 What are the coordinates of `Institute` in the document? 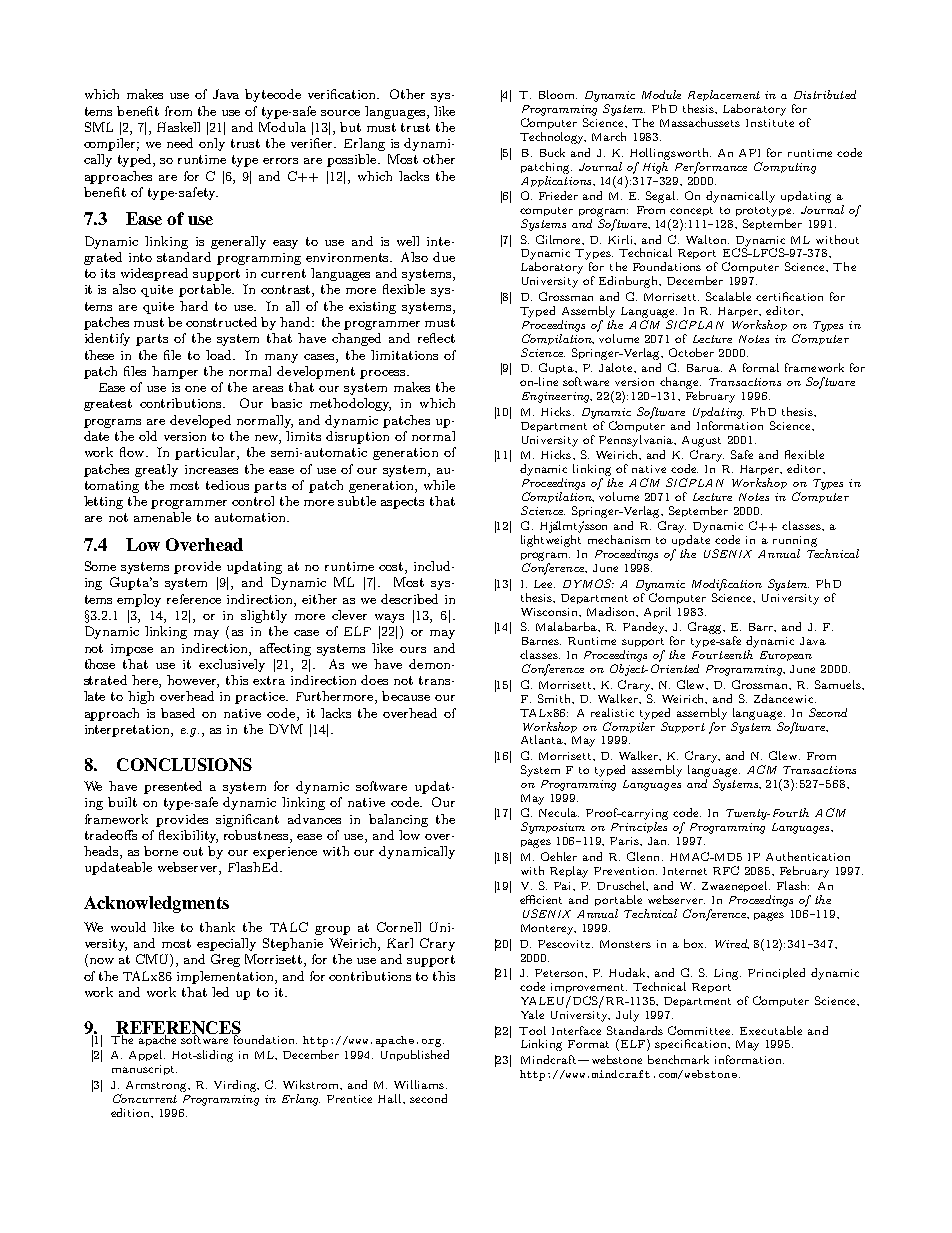 It's located at (770, 123).
